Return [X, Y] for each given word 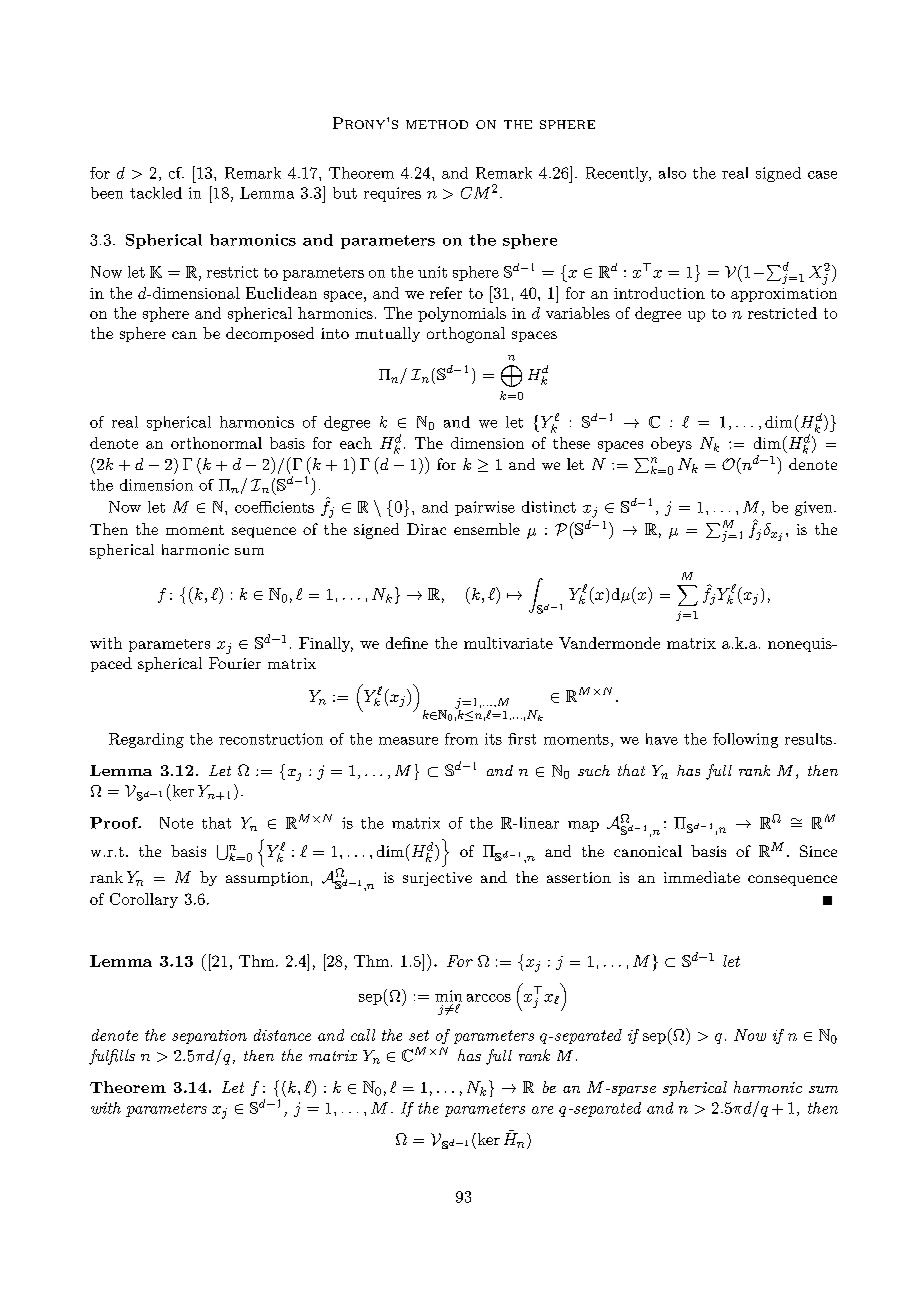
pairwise [485, 508]
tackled [156, 193]
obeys [671, 444]
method [437, 124]
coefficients [274, 507]
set [419, 1035]
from [461, 739]
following [745, 740]
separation [209, 1037]
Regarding [146, 740]
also [672, 173]
